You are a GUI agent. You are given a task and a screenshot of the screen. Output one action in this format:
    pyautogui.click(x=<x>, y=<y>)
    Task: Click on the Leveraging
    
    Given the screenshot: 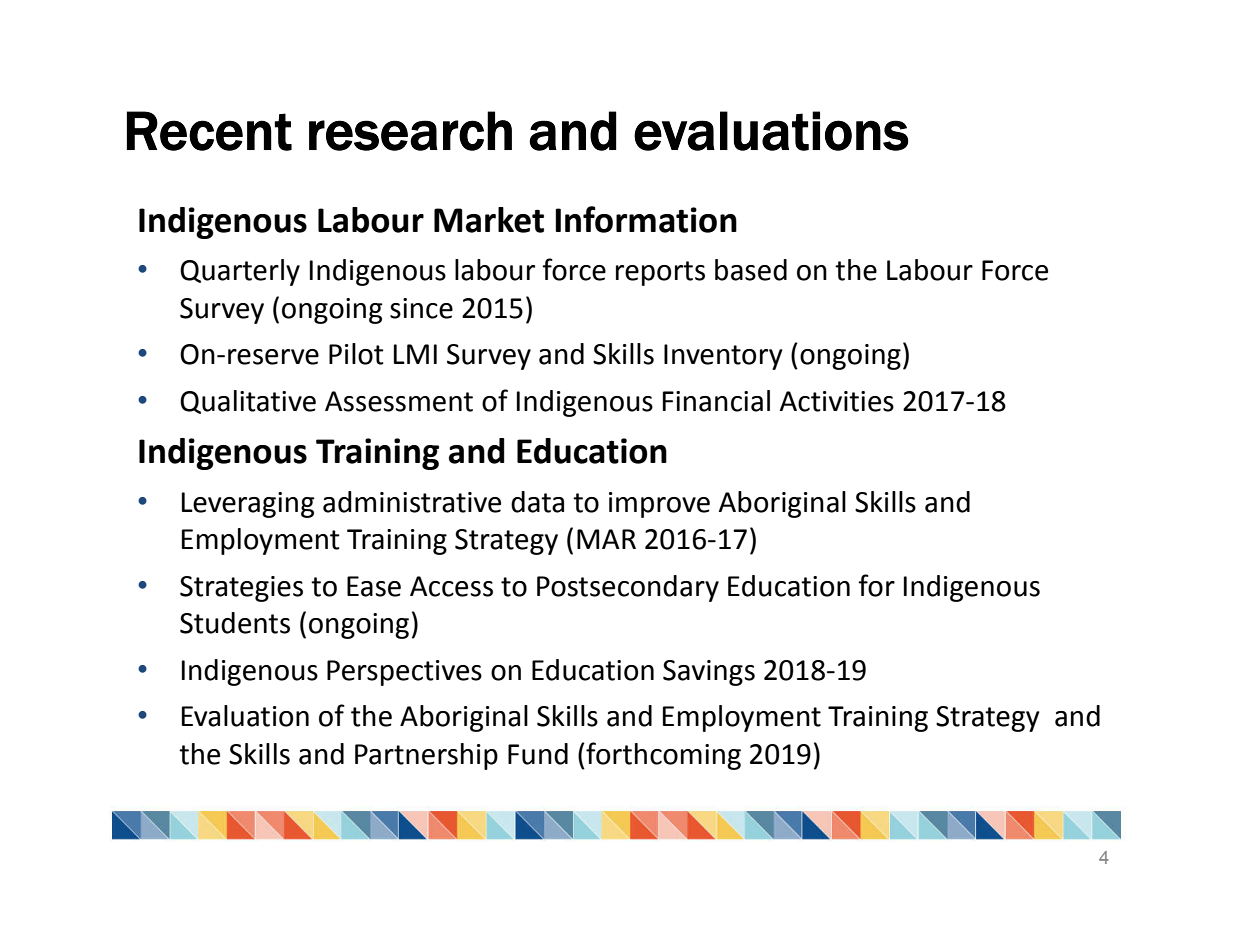 What is the action you would take?
    pyautogui.click(x=248, y=505)
